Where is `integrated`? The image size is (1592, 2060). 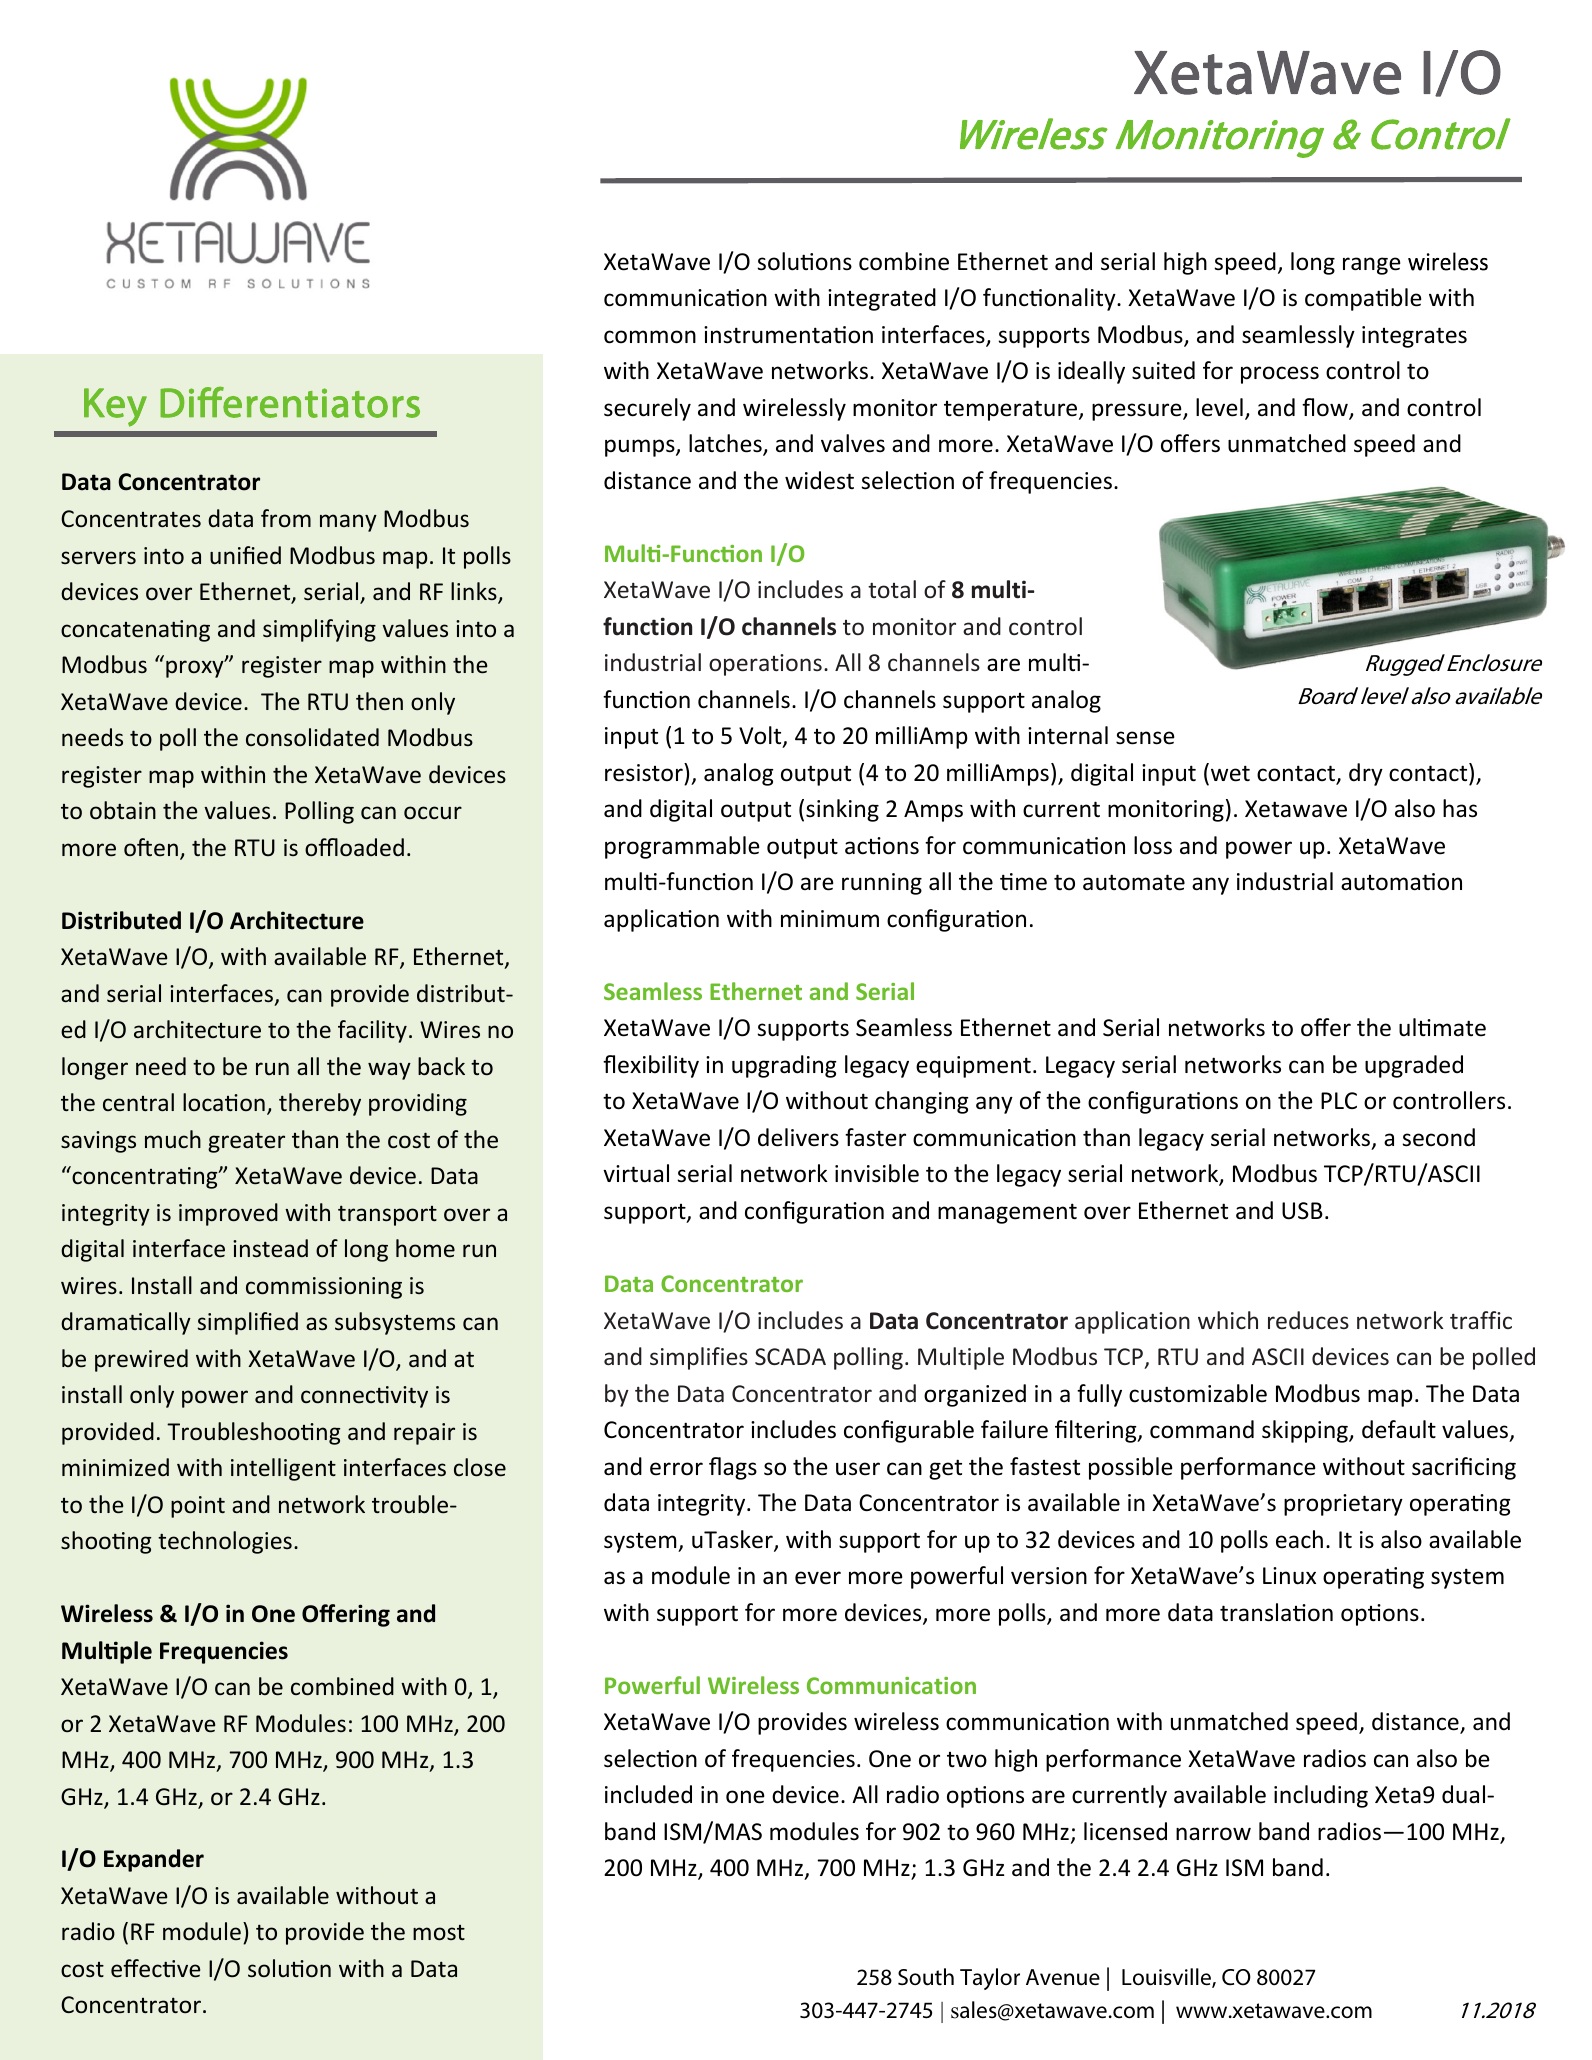 integrated is located at coordinates (882, 299).
